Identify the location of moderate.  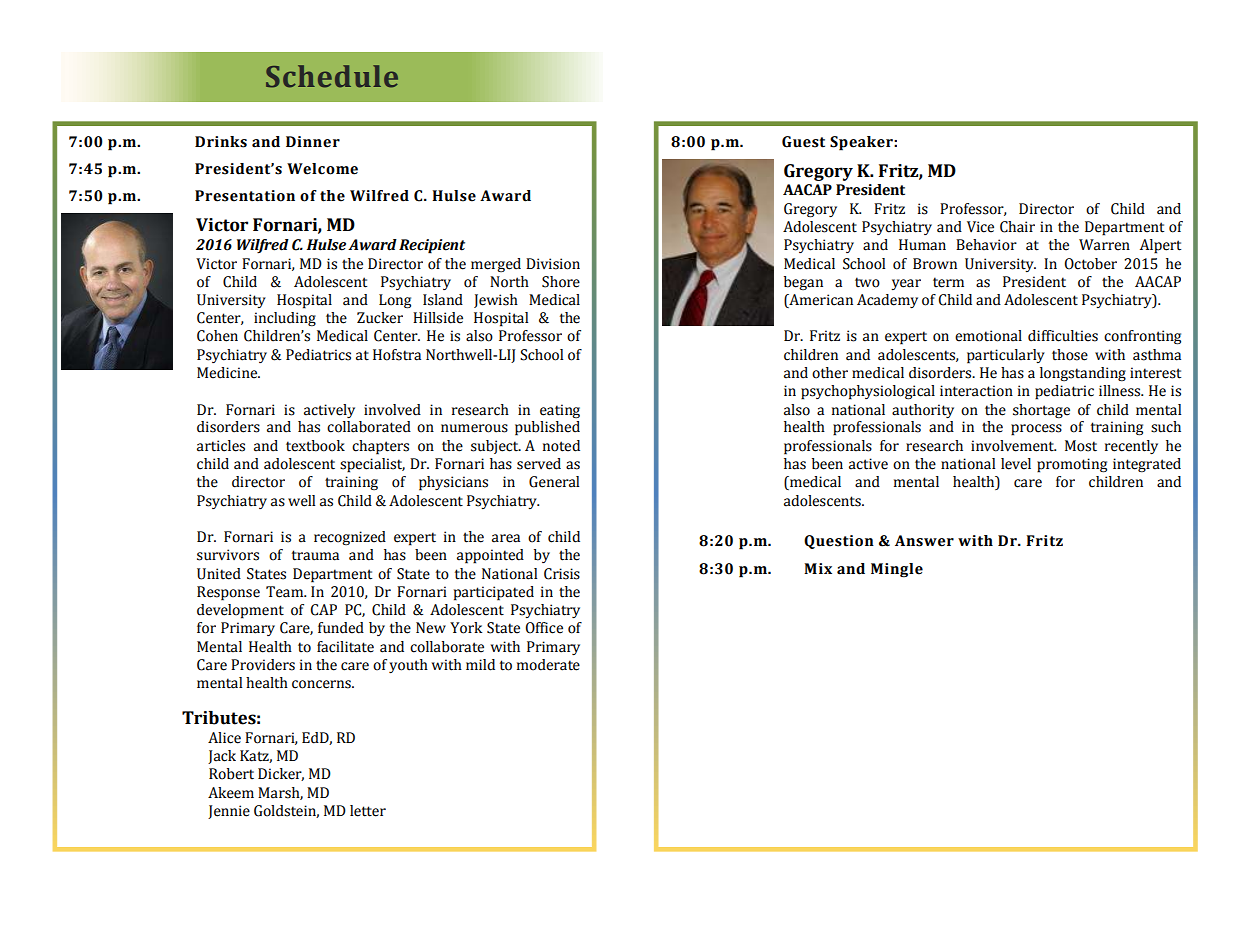
(548, 665).
